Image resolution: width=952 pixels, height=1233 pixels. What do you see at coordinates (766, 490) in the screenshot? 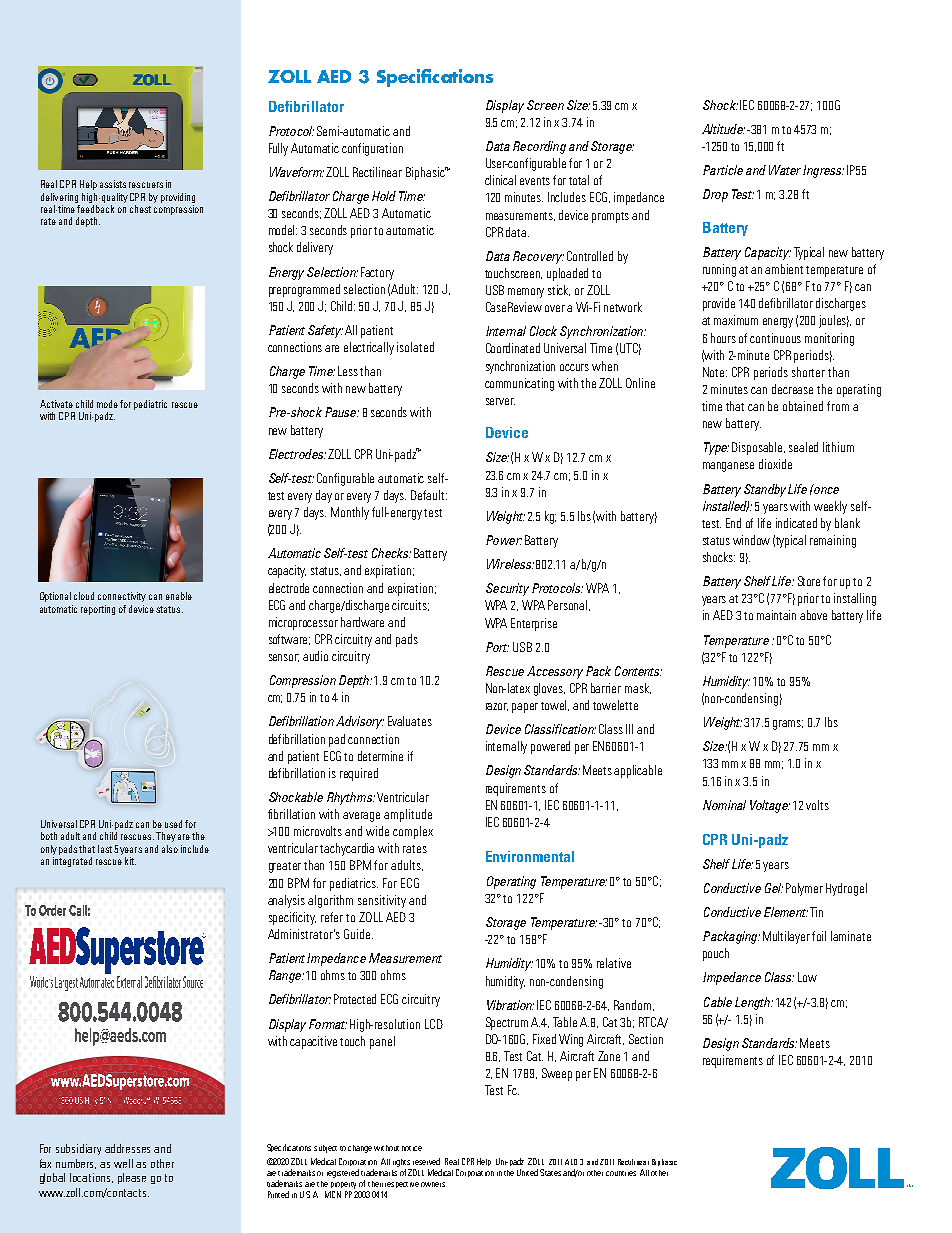
I see `Standby` at bounding box center [766, 490].
